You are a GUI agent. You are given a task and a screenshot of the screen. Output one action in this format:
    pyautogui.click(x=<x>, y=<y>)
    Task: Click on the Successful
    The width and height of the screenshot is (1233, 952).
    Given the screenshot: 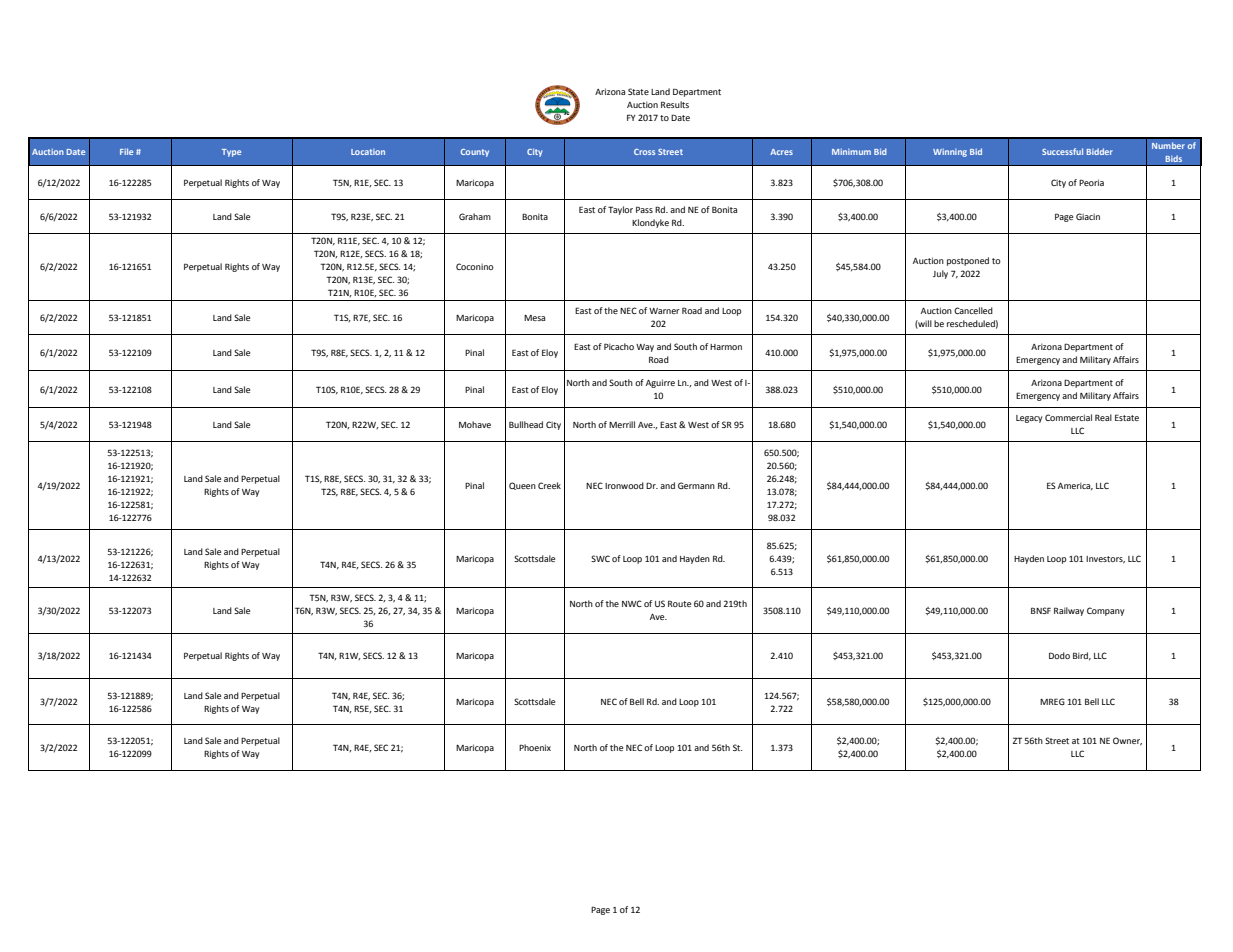 What is the action you would take?
    pyautogui.click(x=1062, y=151)
